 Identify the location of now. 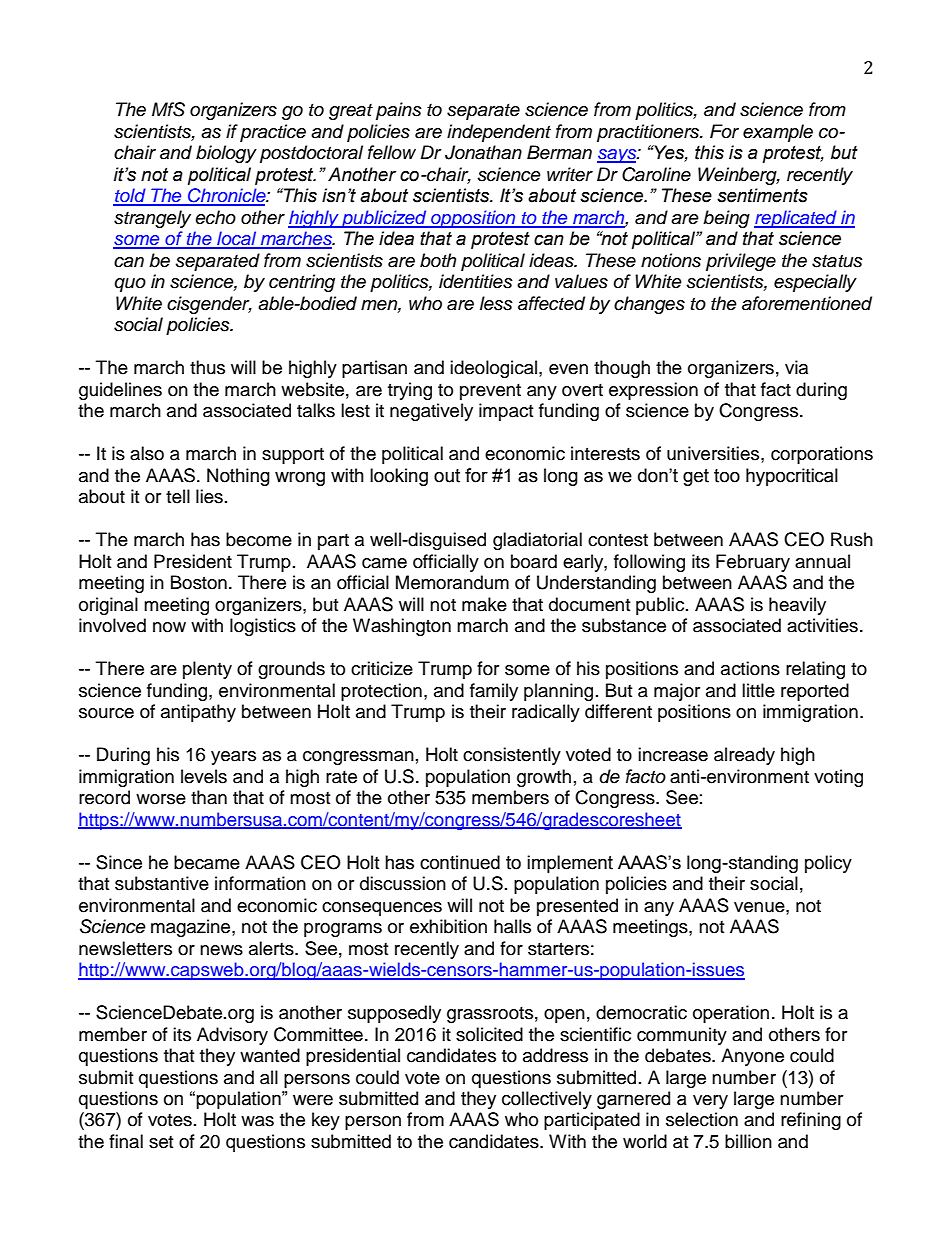
(169, 627).
